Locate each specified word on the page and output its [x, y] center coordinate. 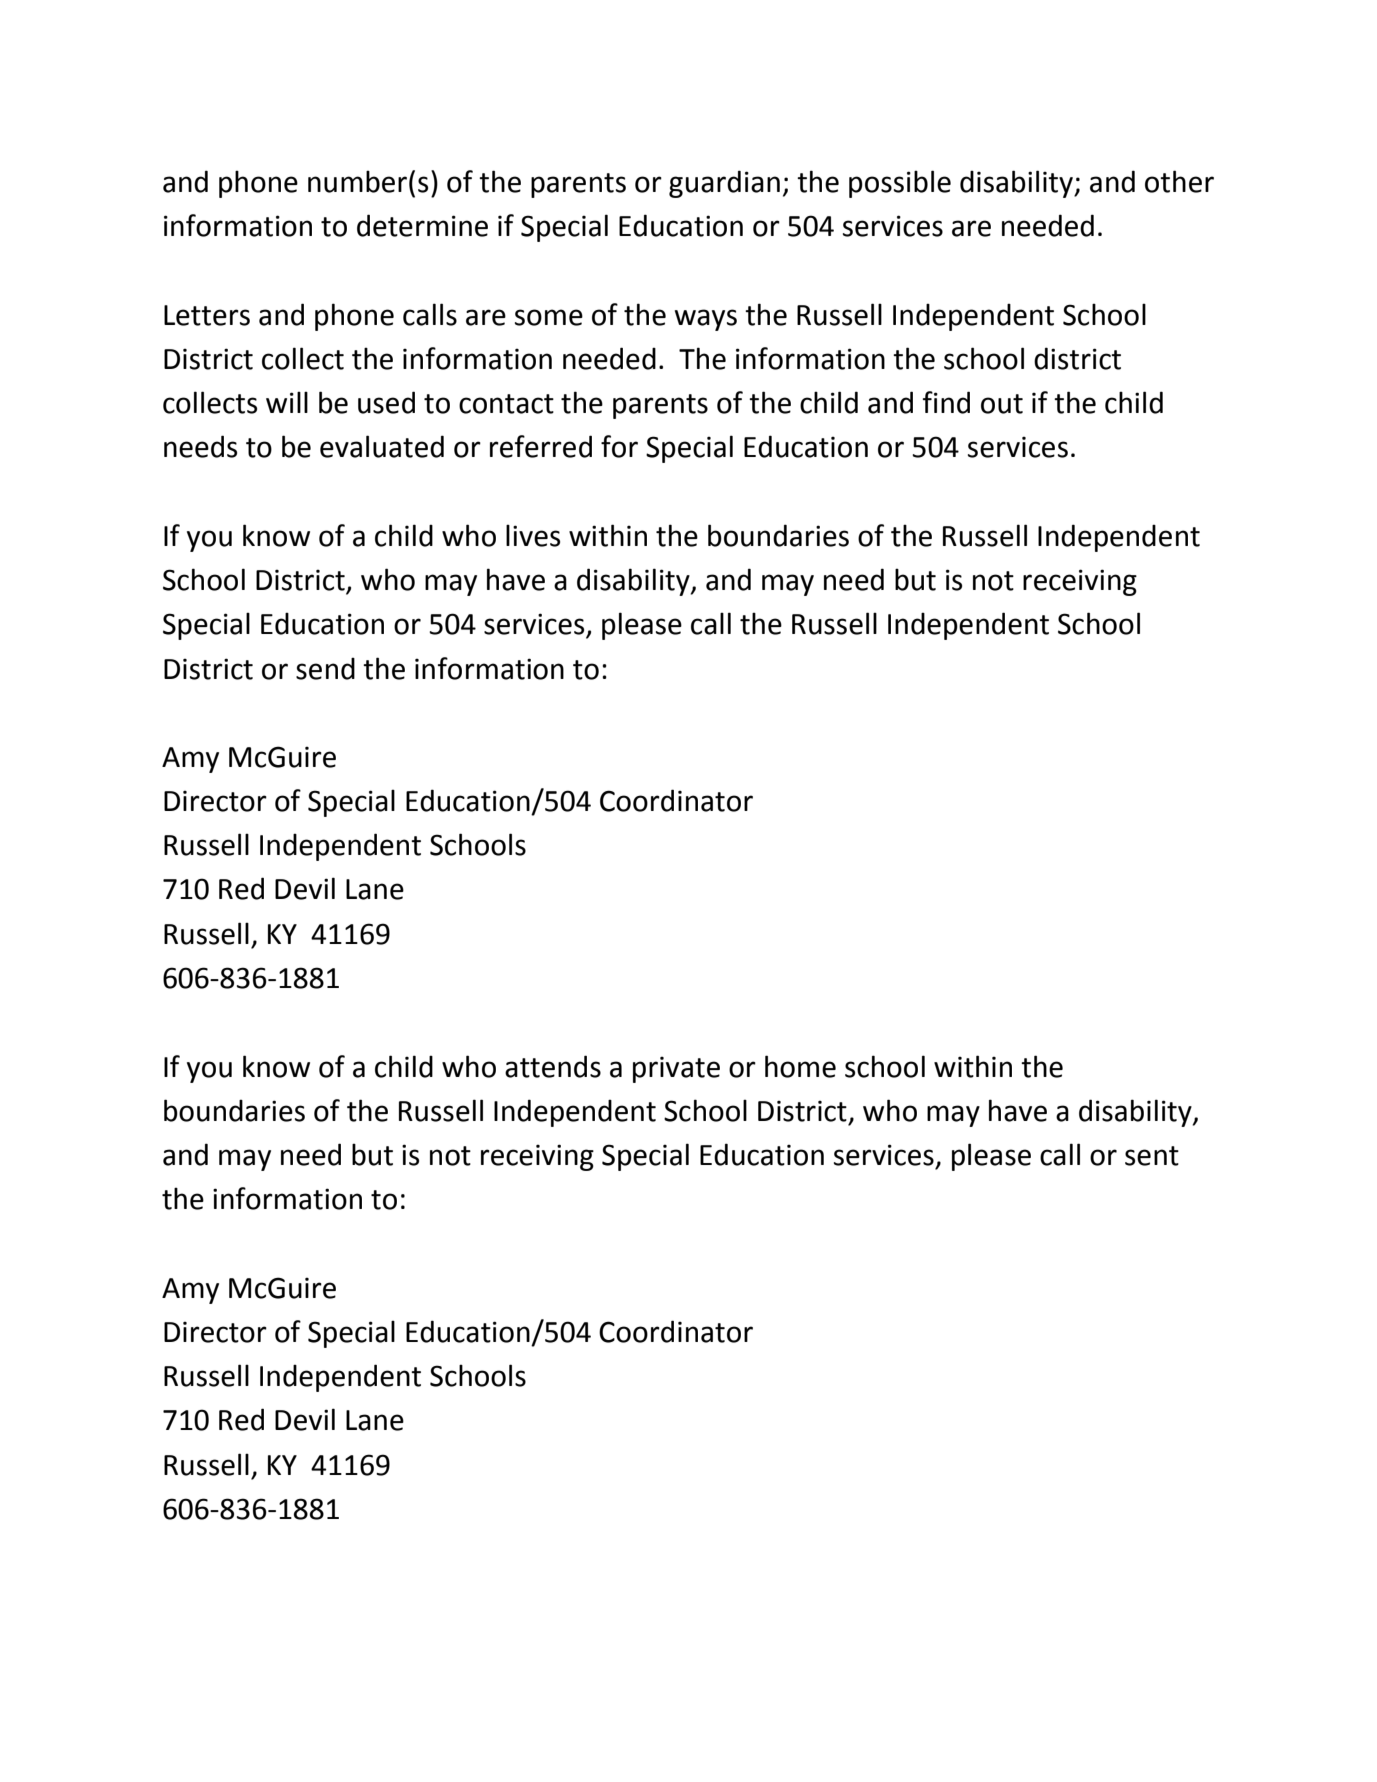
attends [553, 1066]
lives [533, 535]
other [1179, 181]
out [1002, 404]
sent [1152, 1156]
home [800, 1066]
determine [422, 225]
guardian [724, 184]
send [325, 668]
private [676, 1069]
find [946, 402]
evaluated [382, 446]
